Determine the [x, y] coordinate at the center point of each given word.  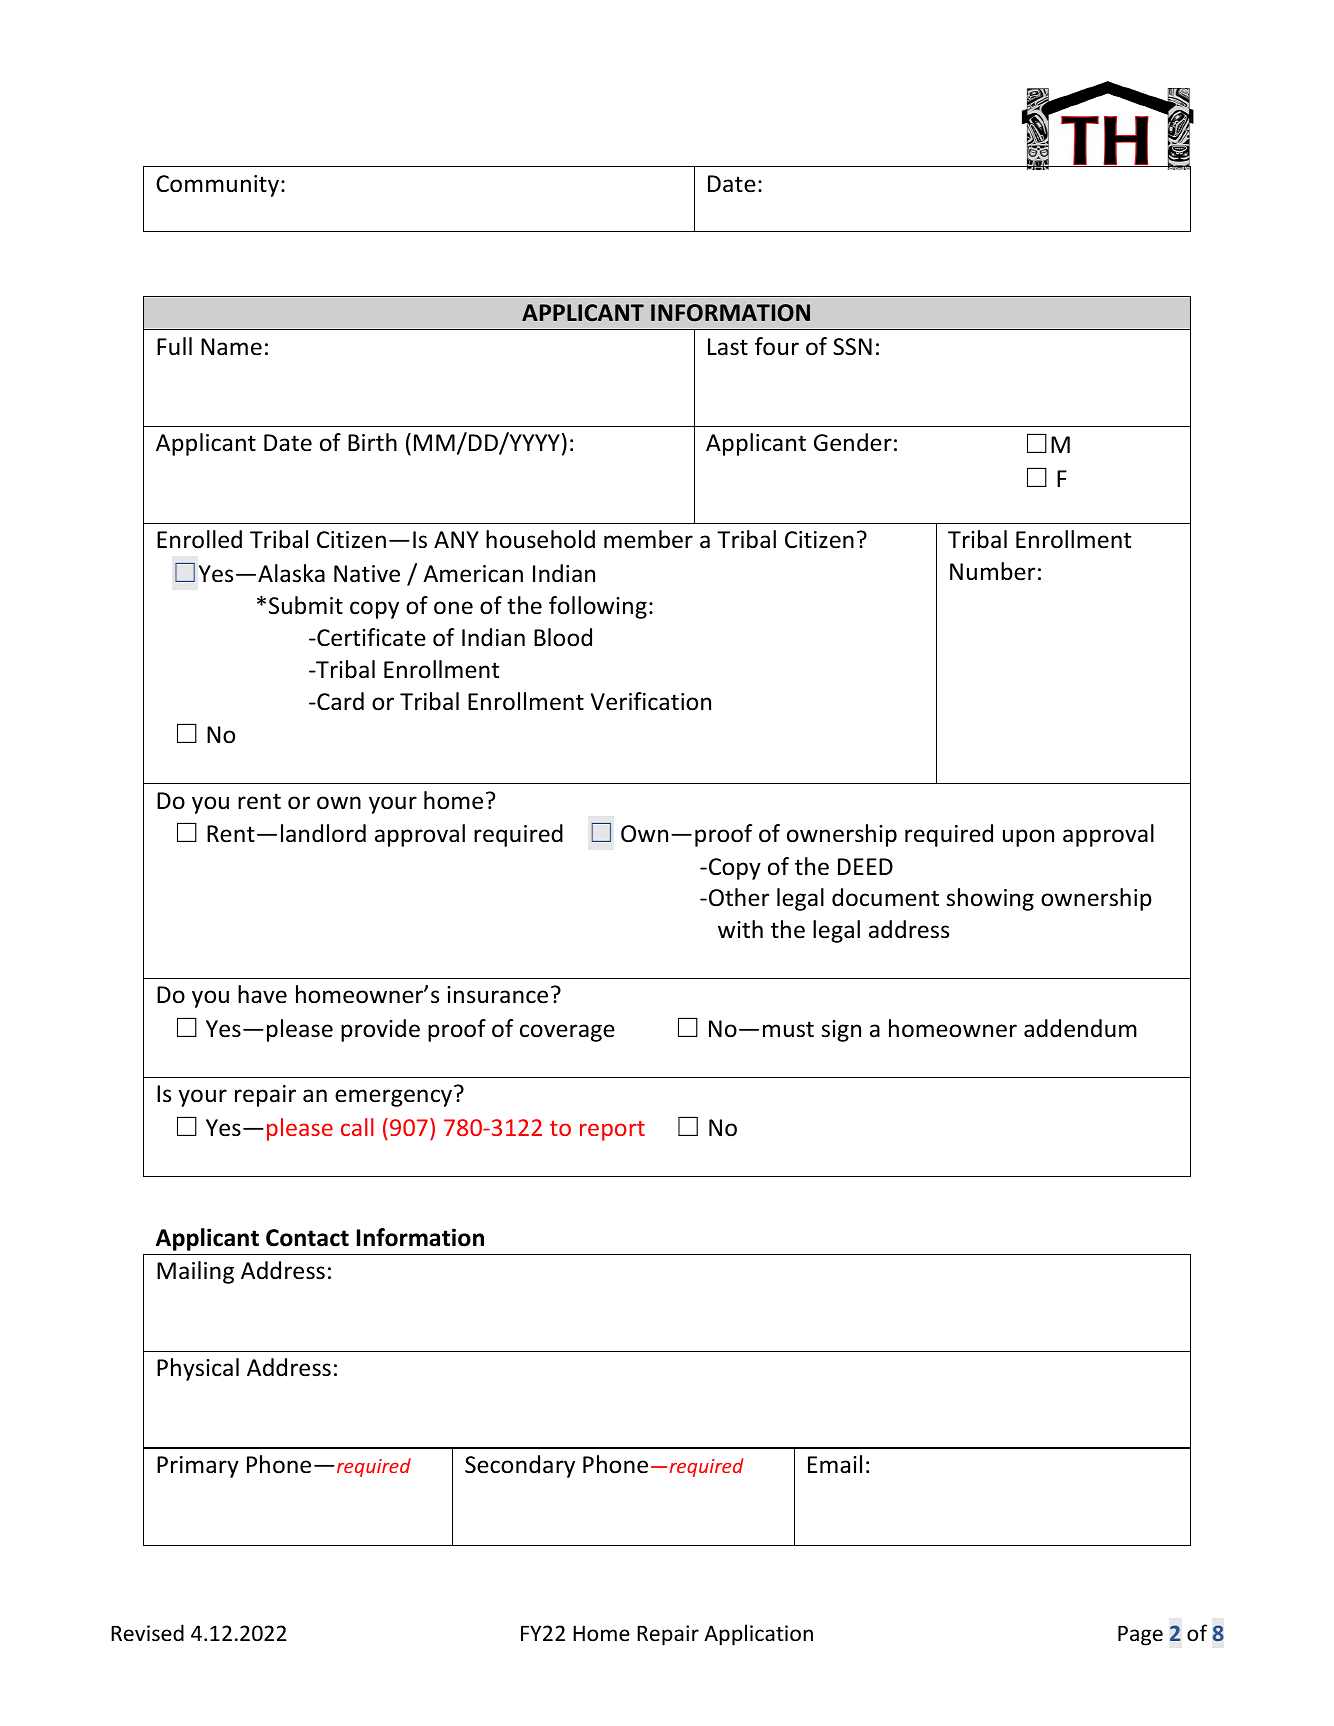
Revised [147, 1633]
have [262, 994]
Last [728, 347]
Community [217, 186]
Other [739, 897]
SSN [852, 347]
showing [990, 899]
